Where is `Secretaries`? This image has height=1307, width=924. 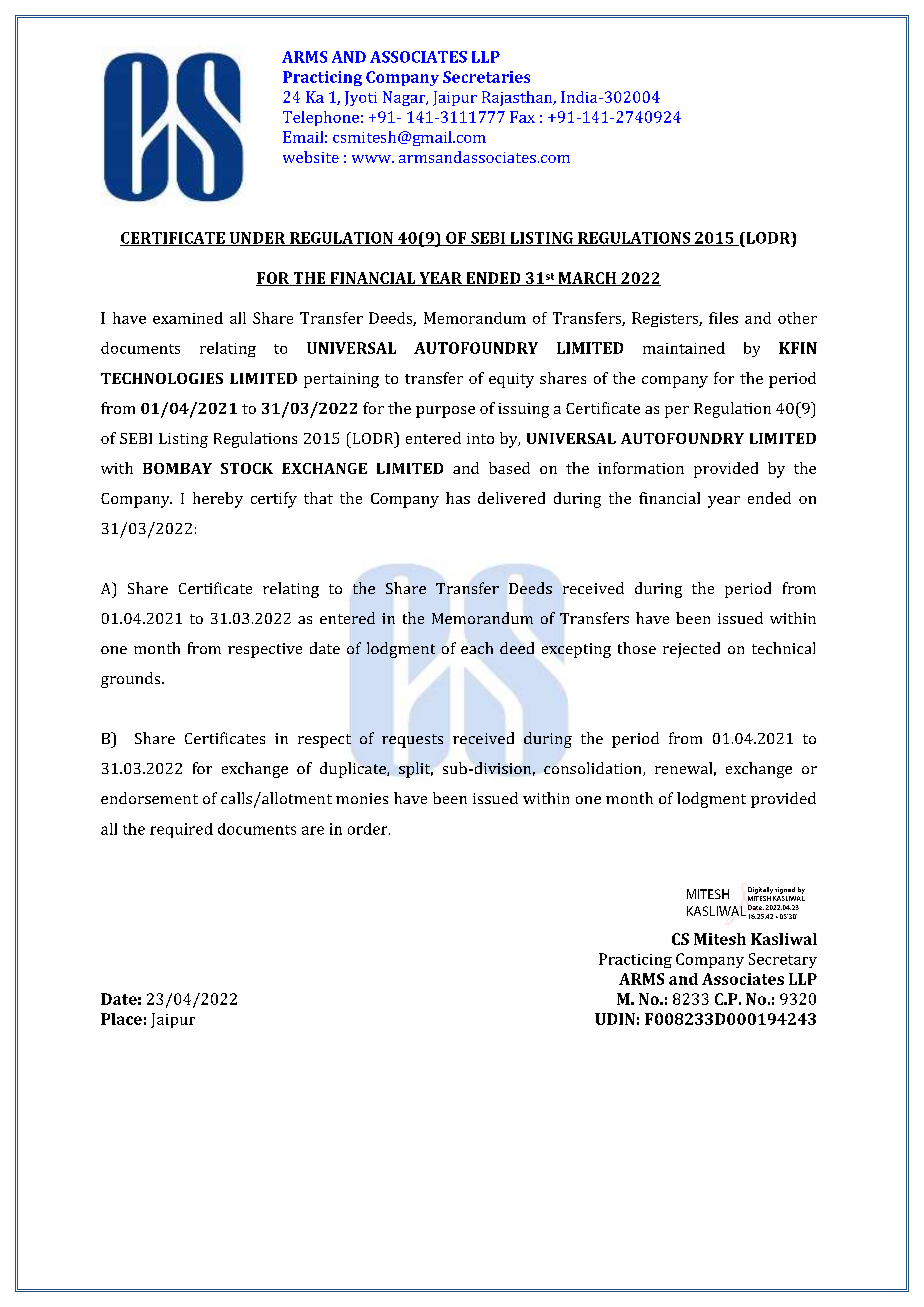 Secretaries is located at coordinates (486, 77).
